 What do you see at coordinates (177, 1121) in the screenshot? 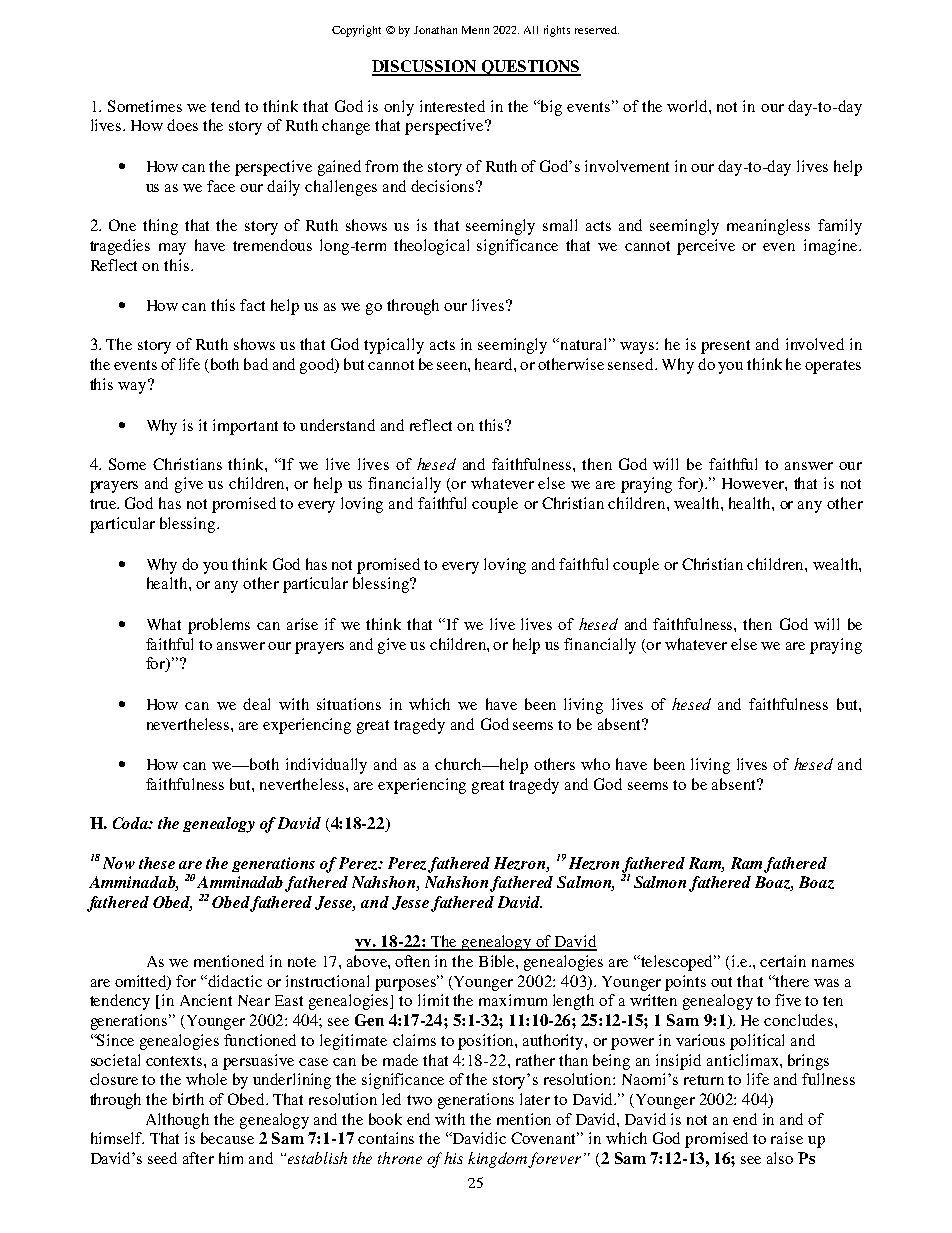
I see `Although` at bounding box center [177, 1121].
